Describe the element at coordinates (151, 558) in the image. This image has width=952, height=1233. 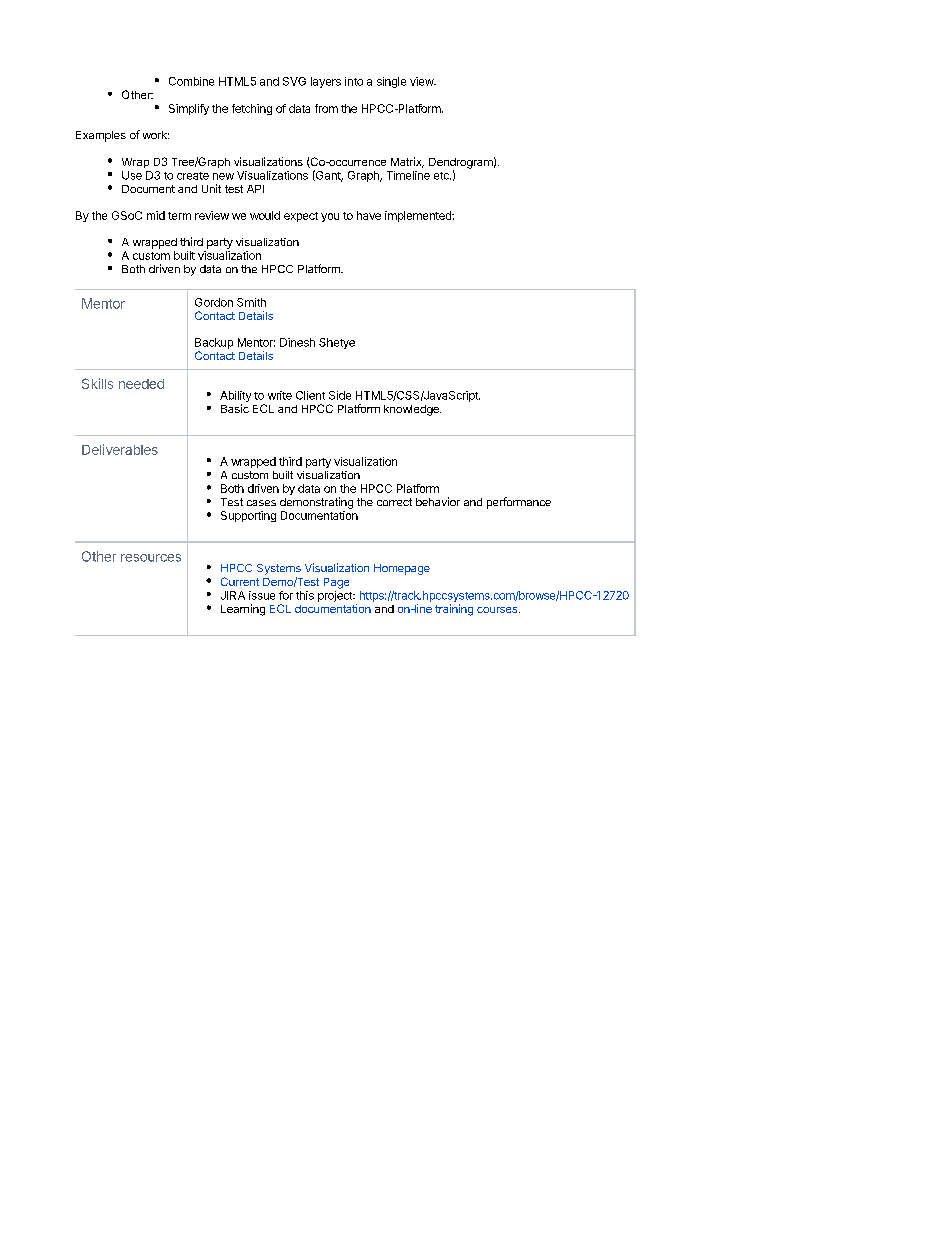
I see `resources` at that location.
